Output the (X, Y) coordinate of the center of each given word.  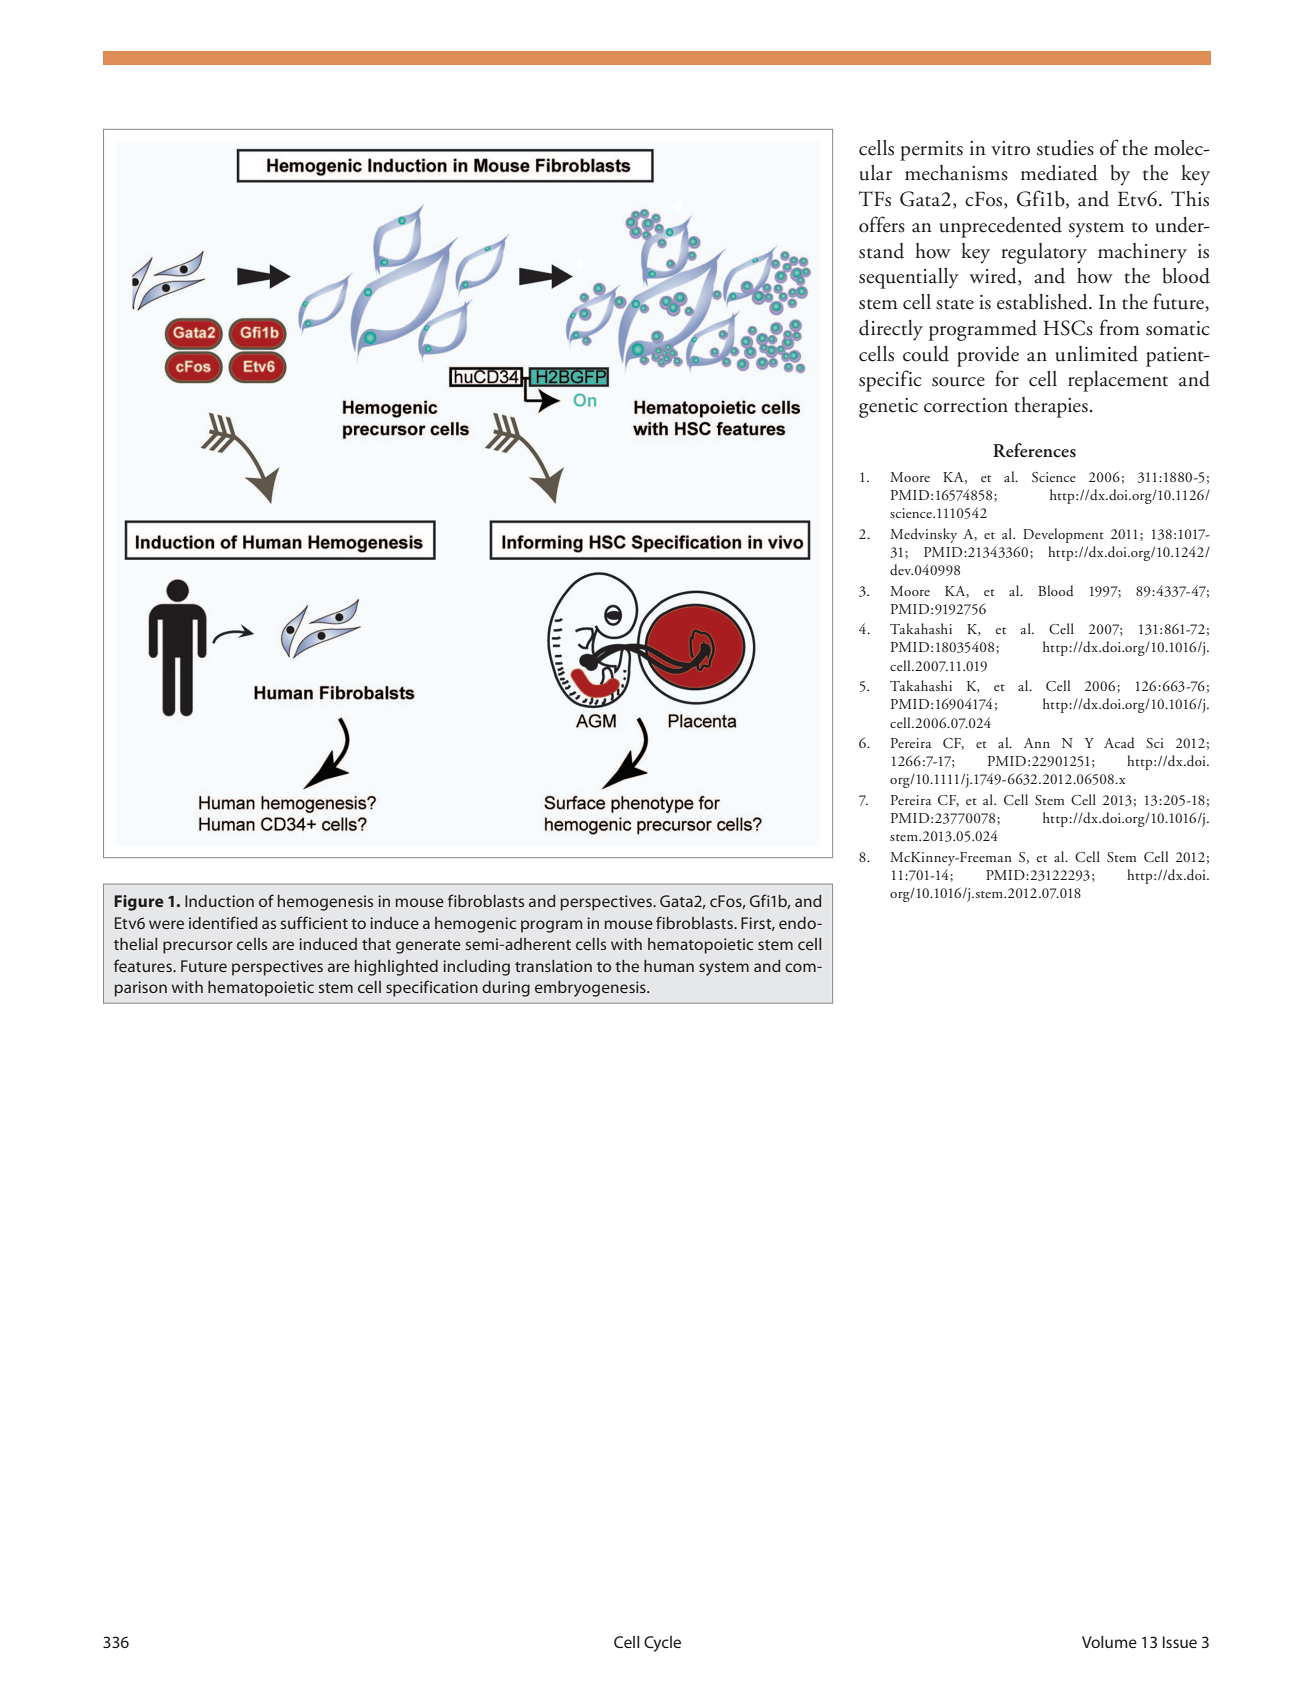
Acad (1119, 742)
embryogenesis (591, 989)
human (669, 966)
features (144, 965)
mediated (1059, 173)
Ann (1037, 743)
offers (882, 224)
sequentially (909, 278)
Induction (219, 901)
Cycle (662, 1644)
